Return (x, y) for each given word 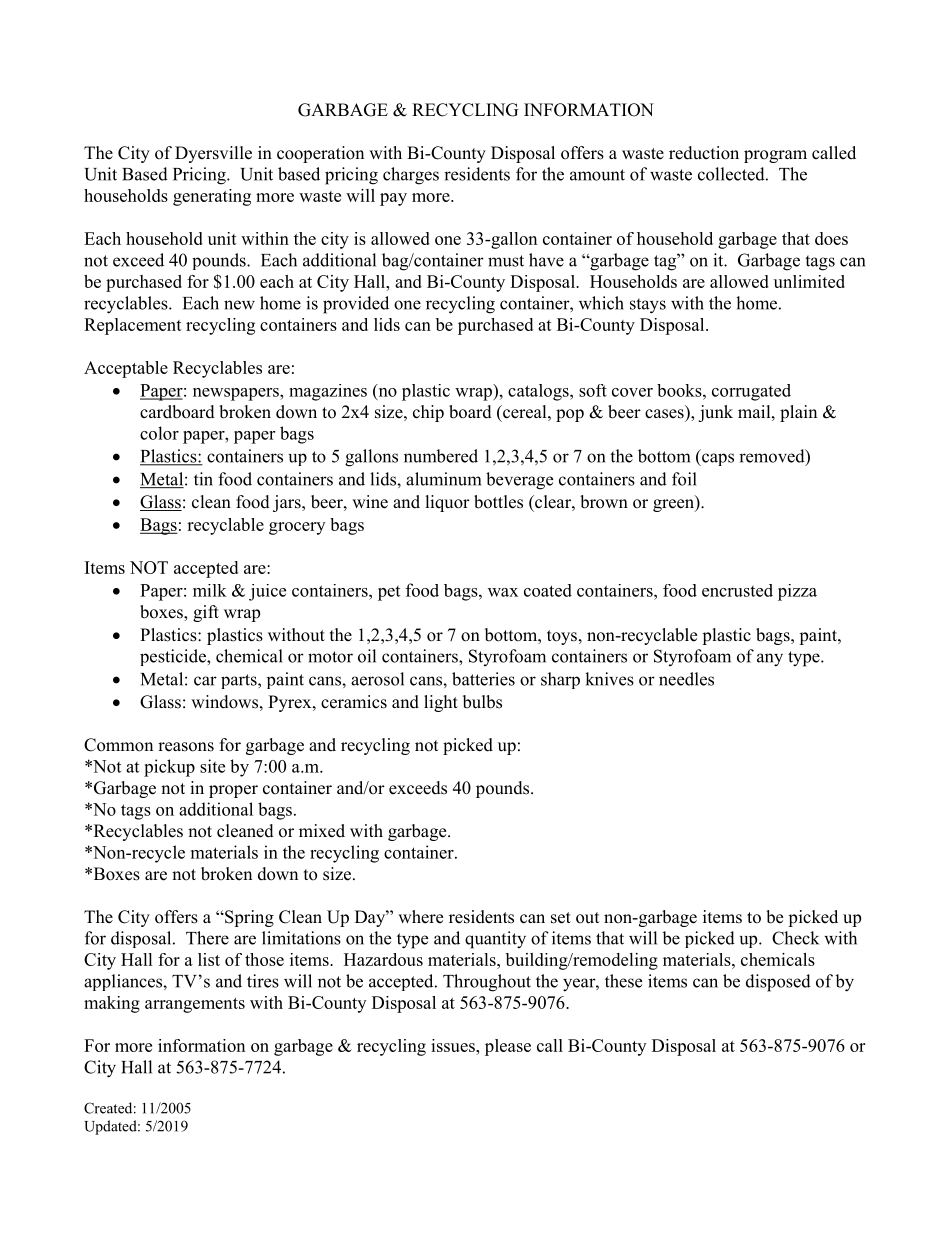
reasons (186, 747)
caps (717, 459)
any (770, 660)
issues (454, 1045)
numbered (441, 456)
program (775, 156)
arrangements (195, 1005)
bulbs (482, 702)
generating (212, 197)
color (159, 433)
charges (411, 176)
